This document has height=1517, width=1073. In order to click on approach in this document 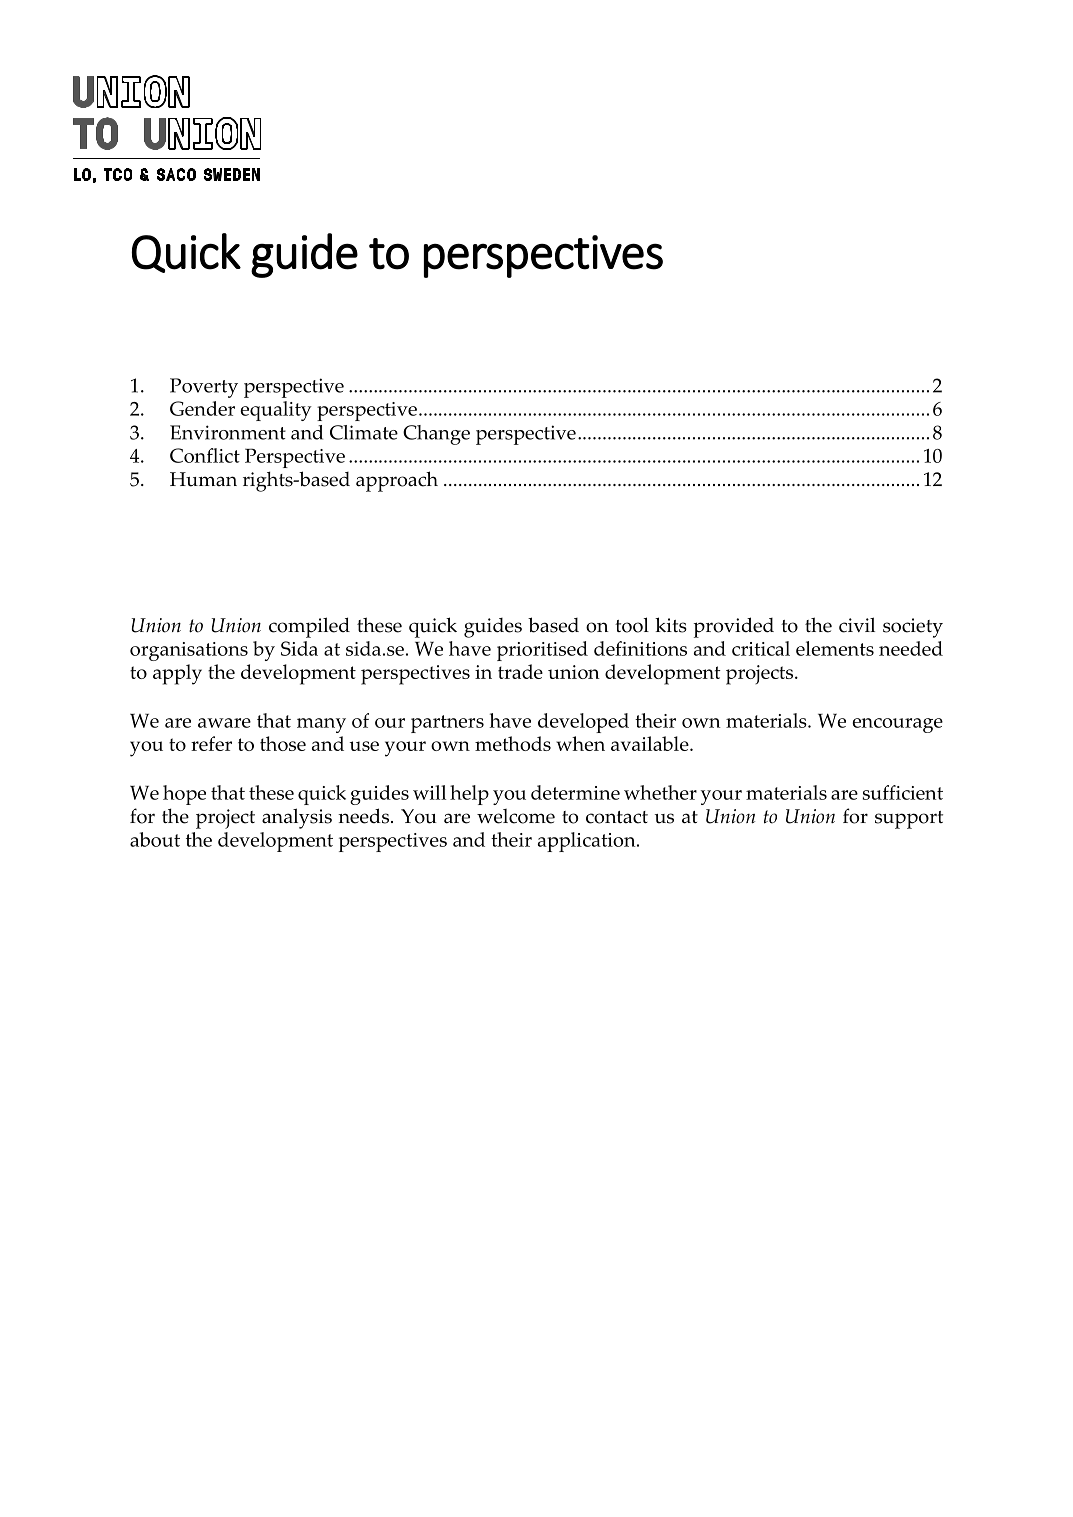, I will do `click(397, 481)`.
